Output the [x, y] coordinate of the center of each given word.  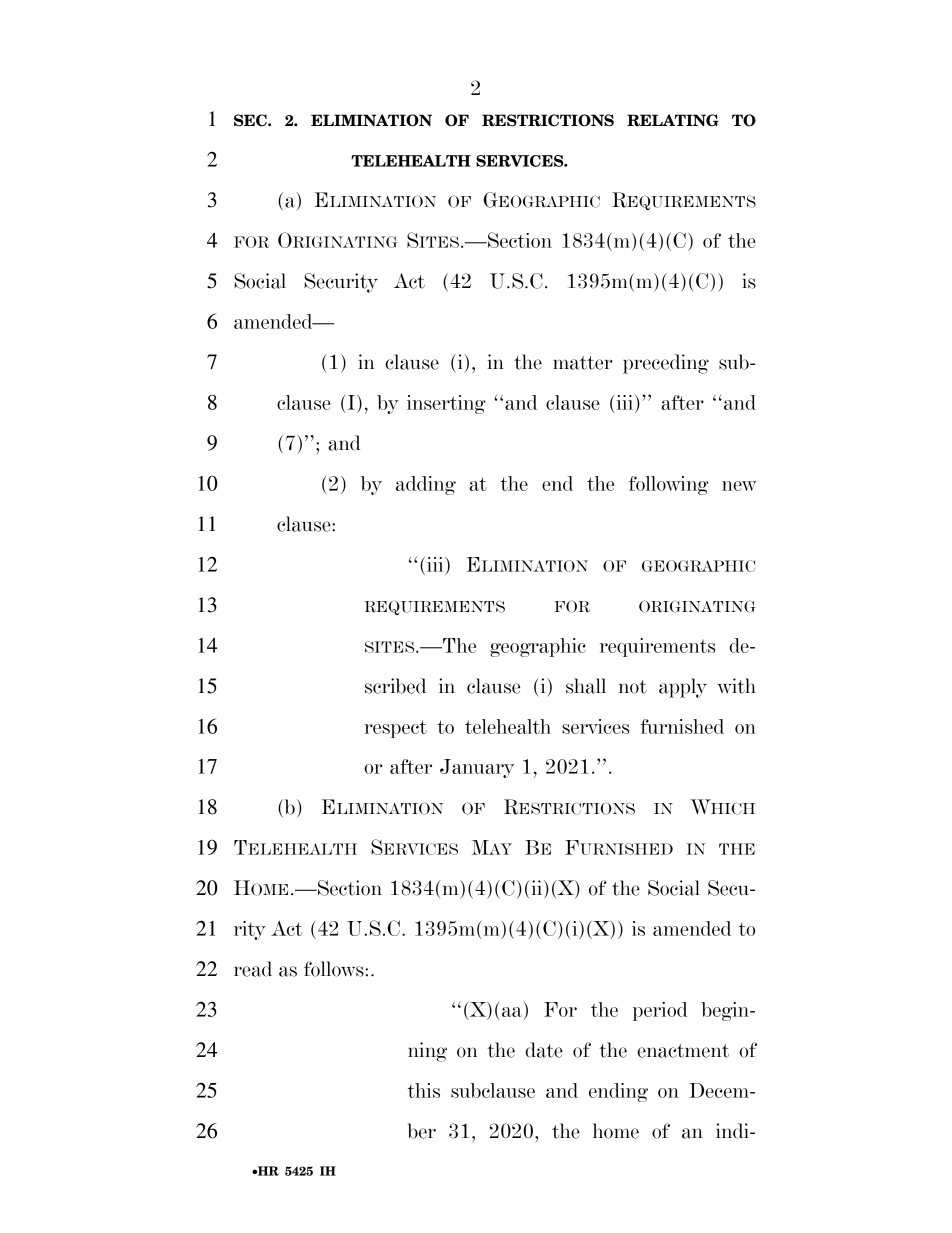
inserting [446, 404]
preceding [666, 364]
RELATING [673, 120]
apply [683, 688]
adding [426, 485]
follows [335, 969]
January [477, 768]
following [669, 485]
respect [395, 729]
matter [583, 363]
